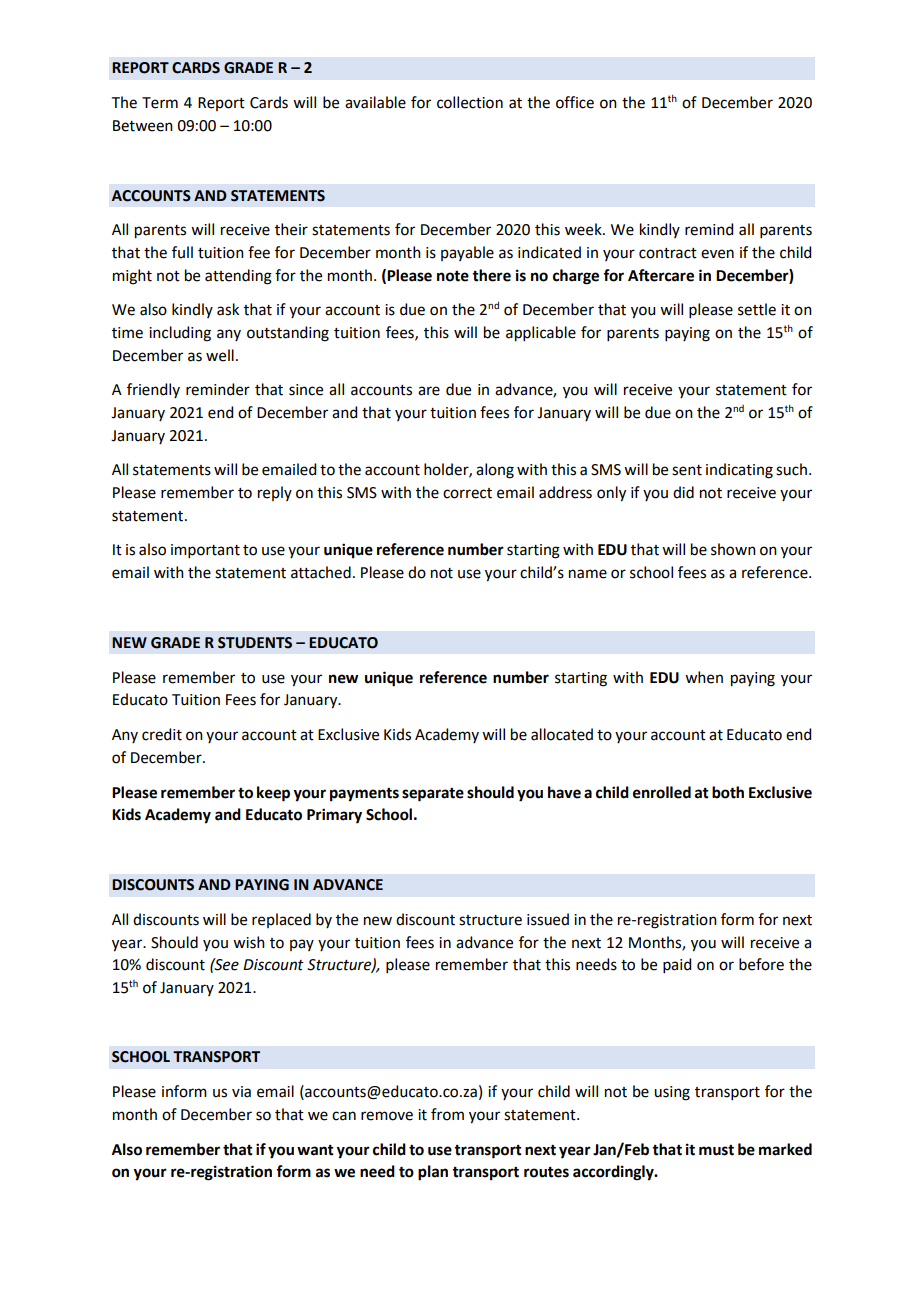 The width and height of the screenshot is (924, 1308). Describe the element at coordinates (447, 1114) in the screenshot. I see `from` at that location.
